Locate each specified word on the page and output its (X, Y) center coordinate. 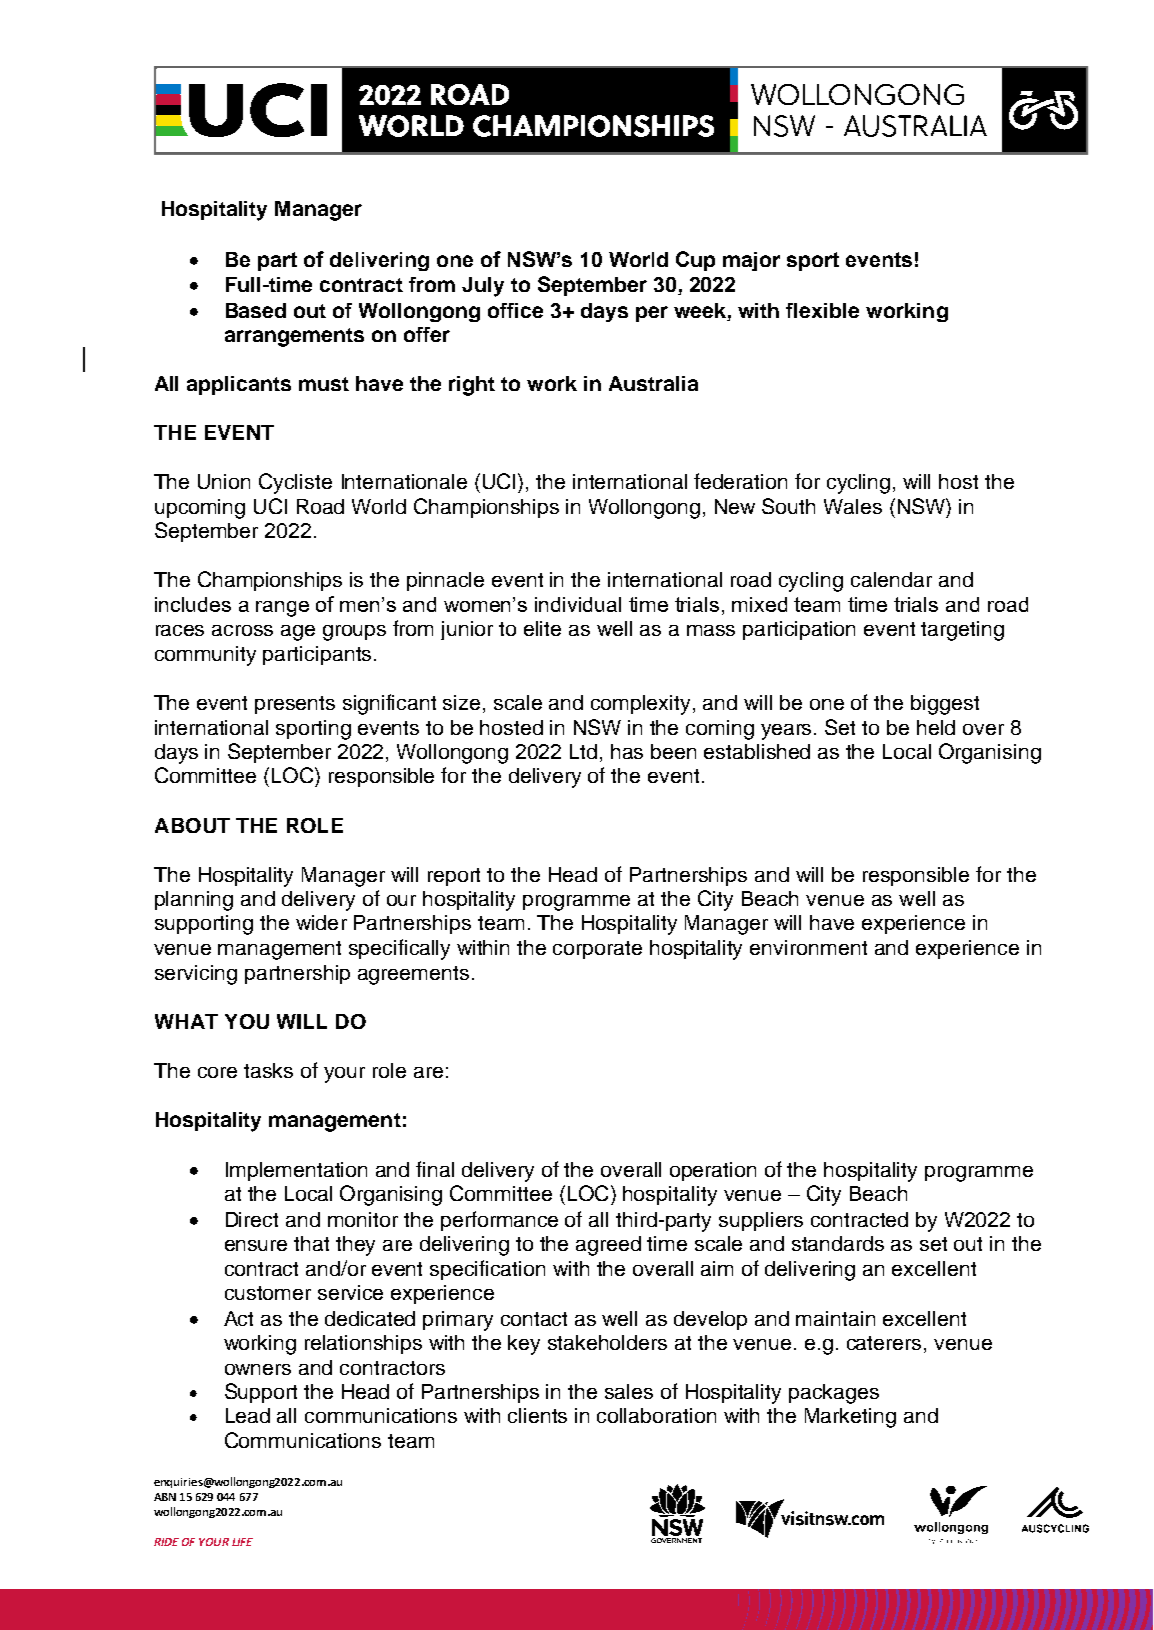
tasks (268, 1070)
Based (256, 310)
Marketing (850, 1418)
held (936, 727)
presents (295, 705)
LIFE (242, 1542)
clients (537, 1415)
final (435, 1169)
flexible (822, 310)
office (515, 310)
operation (713, 1171)
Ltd (583, 751)
